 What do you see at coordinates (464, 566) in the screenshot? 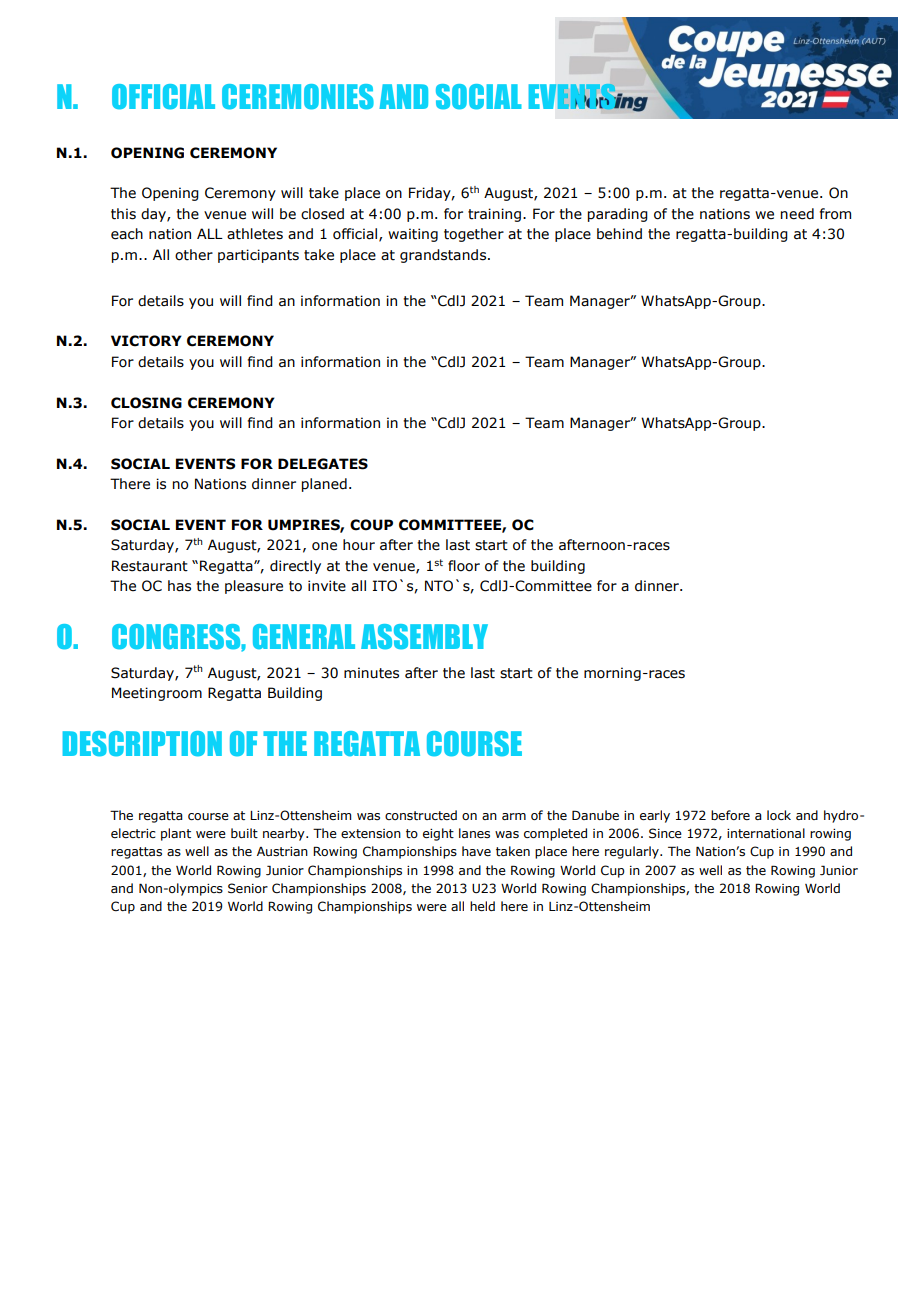
I see `floor` at bounding box center [464, 566].
